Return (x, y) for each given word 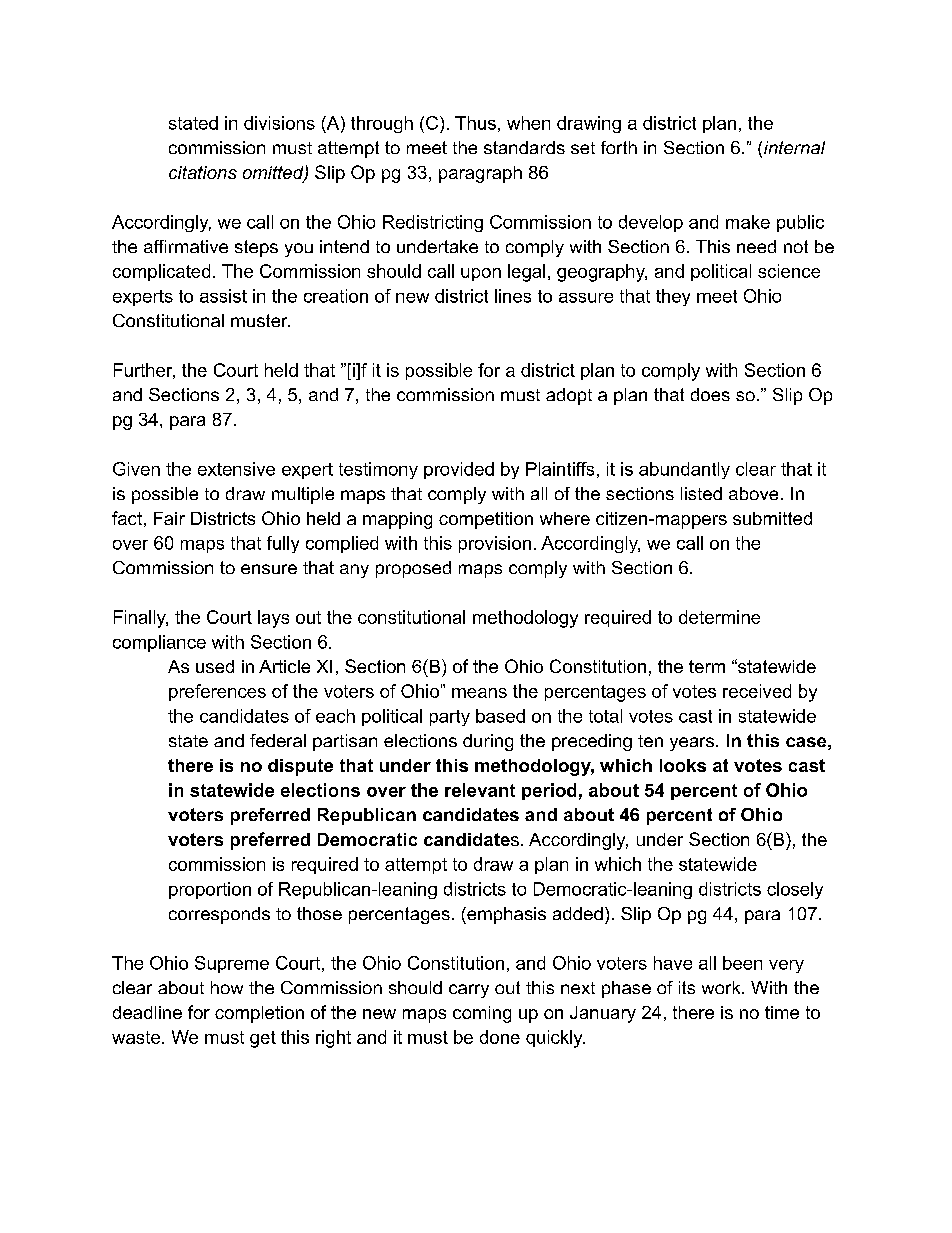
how (227, 987)
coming (482, 1014)
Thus (475, 123)
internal (794, 147)
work (722, 987)
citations (203, 172)
